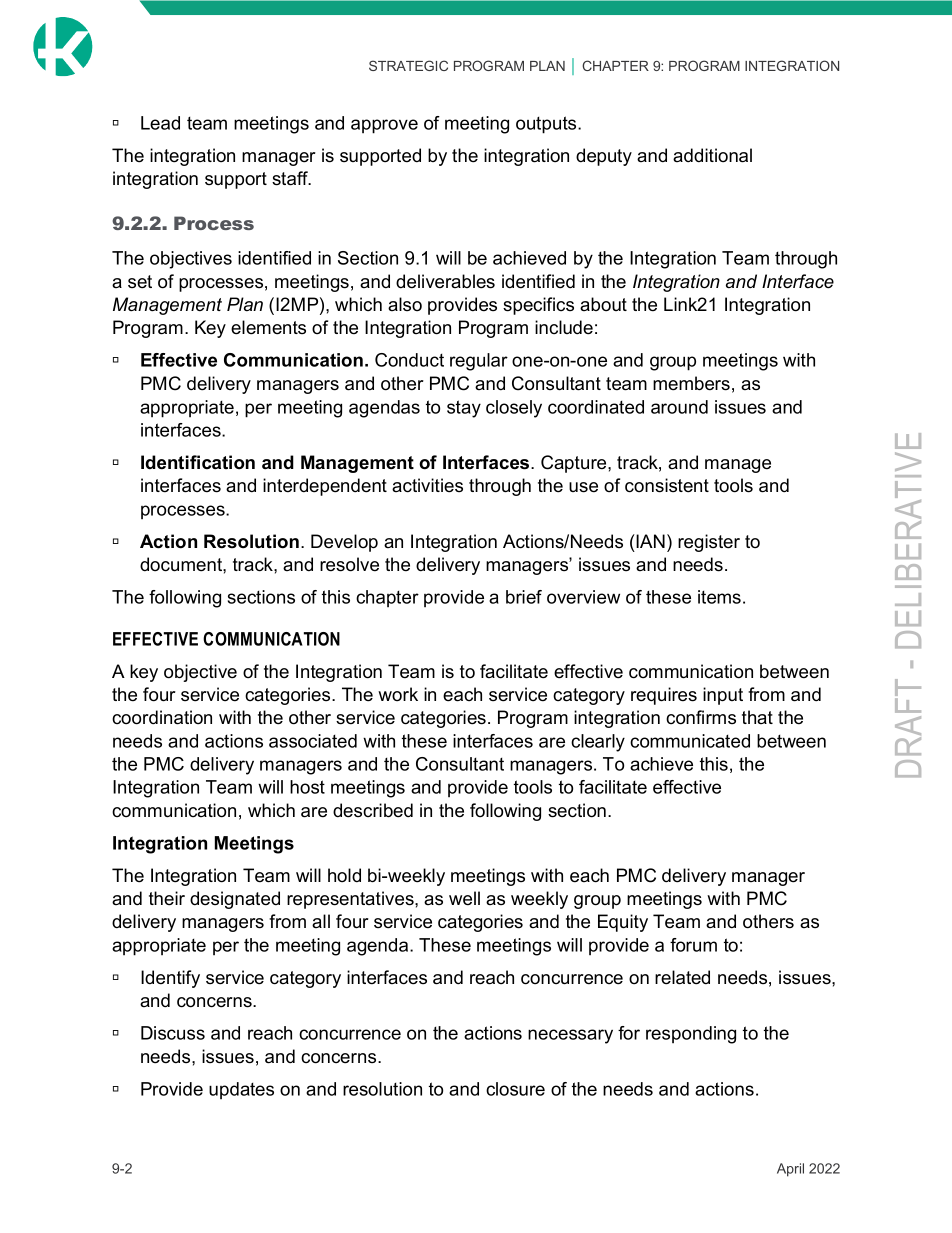  Describe the element at coordinates (693, 945) in the screenshot. I see `forum` at that location.
